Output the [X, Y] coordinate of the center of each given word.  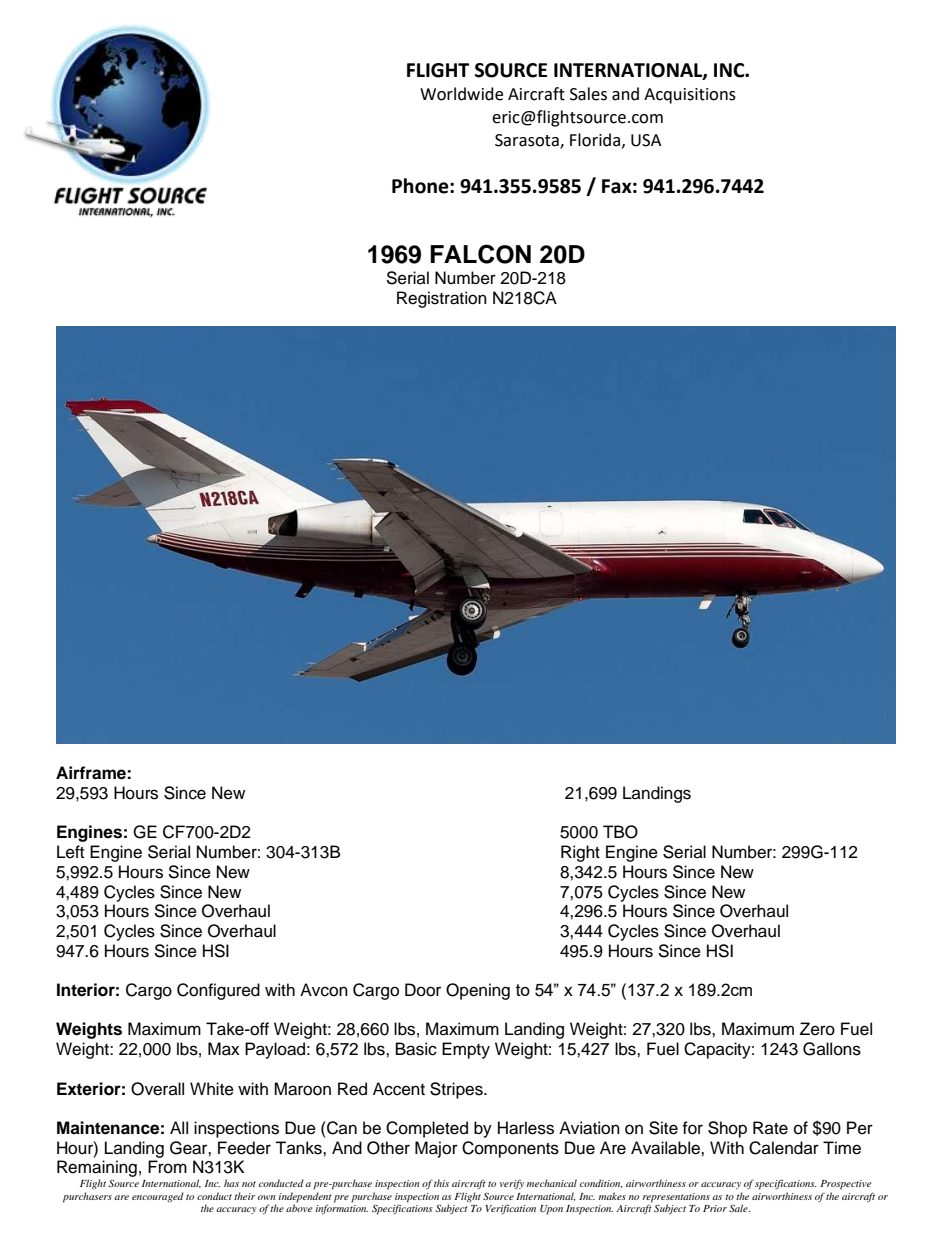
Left [70, 852]
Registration [442, 299]
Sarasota [528, 141]
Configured [218, 991]
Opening [478, 991]
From [167, 1167]
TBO [620, 832]
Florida [595, 140]
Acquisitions [690, 96]
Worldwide [461, 94]
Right [580, 853]
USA [646, 140]
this [441, 1183]
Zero [817, 1029]
